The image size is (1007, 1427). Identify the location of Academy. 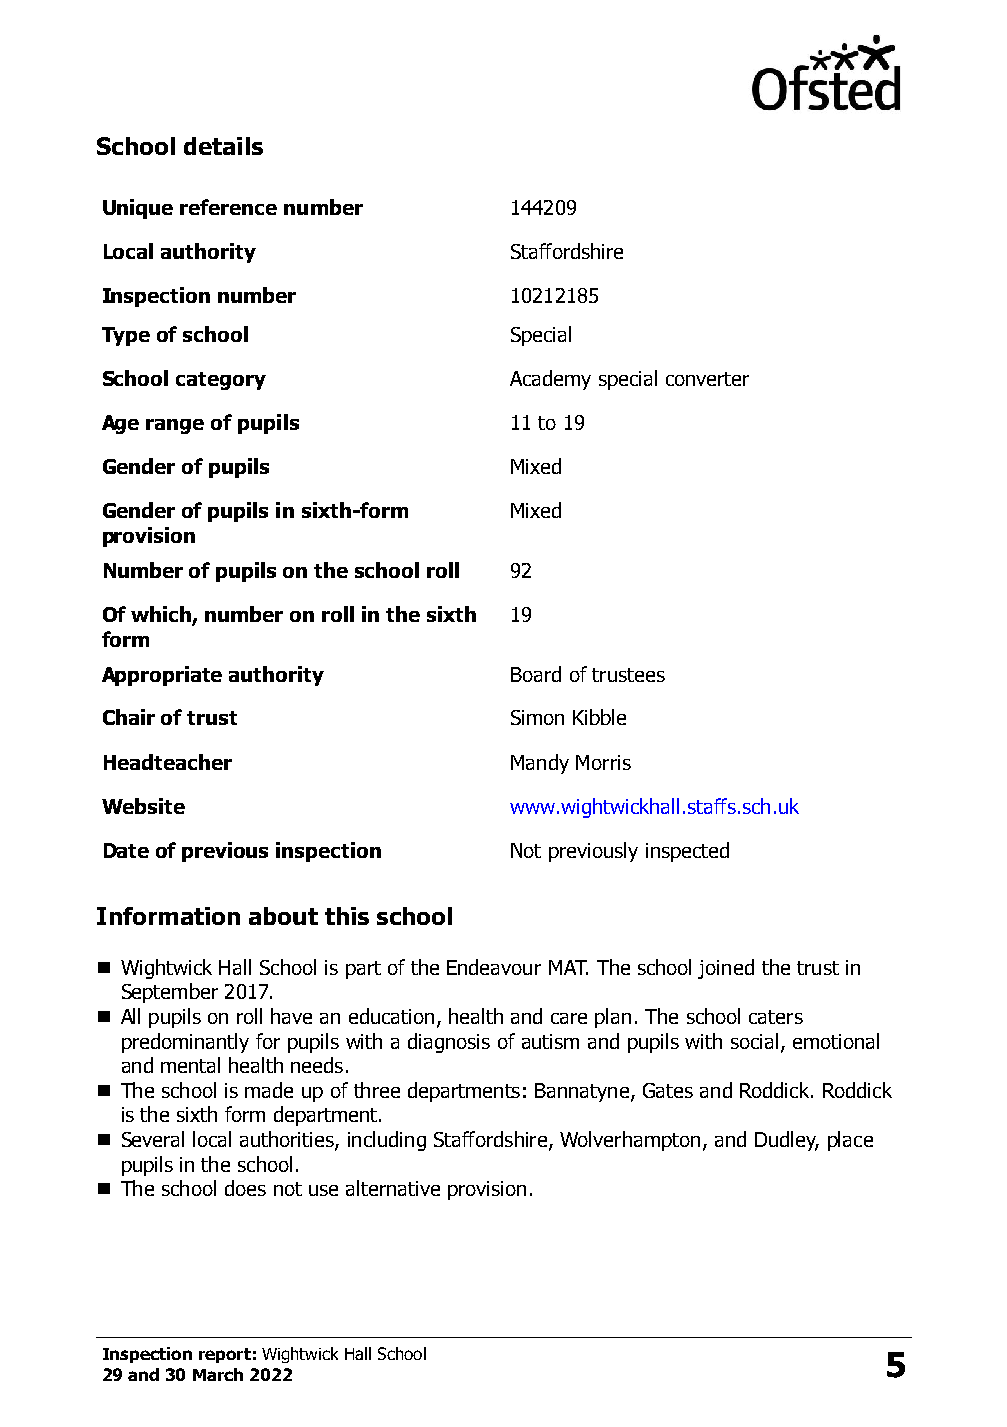
(550, 380).
